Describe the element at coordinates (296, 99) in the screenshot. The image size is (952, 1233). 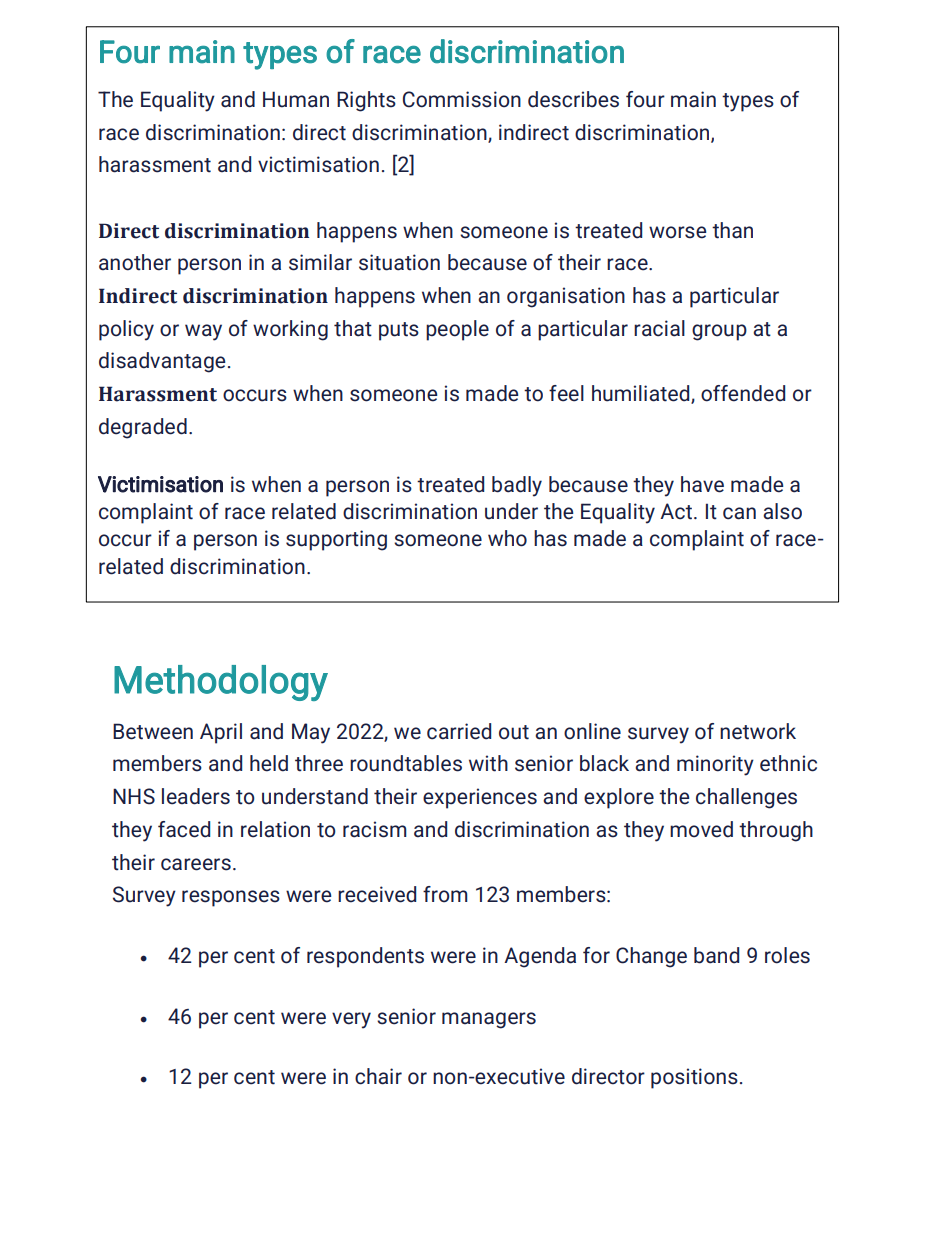
I see `Human` at that location.
